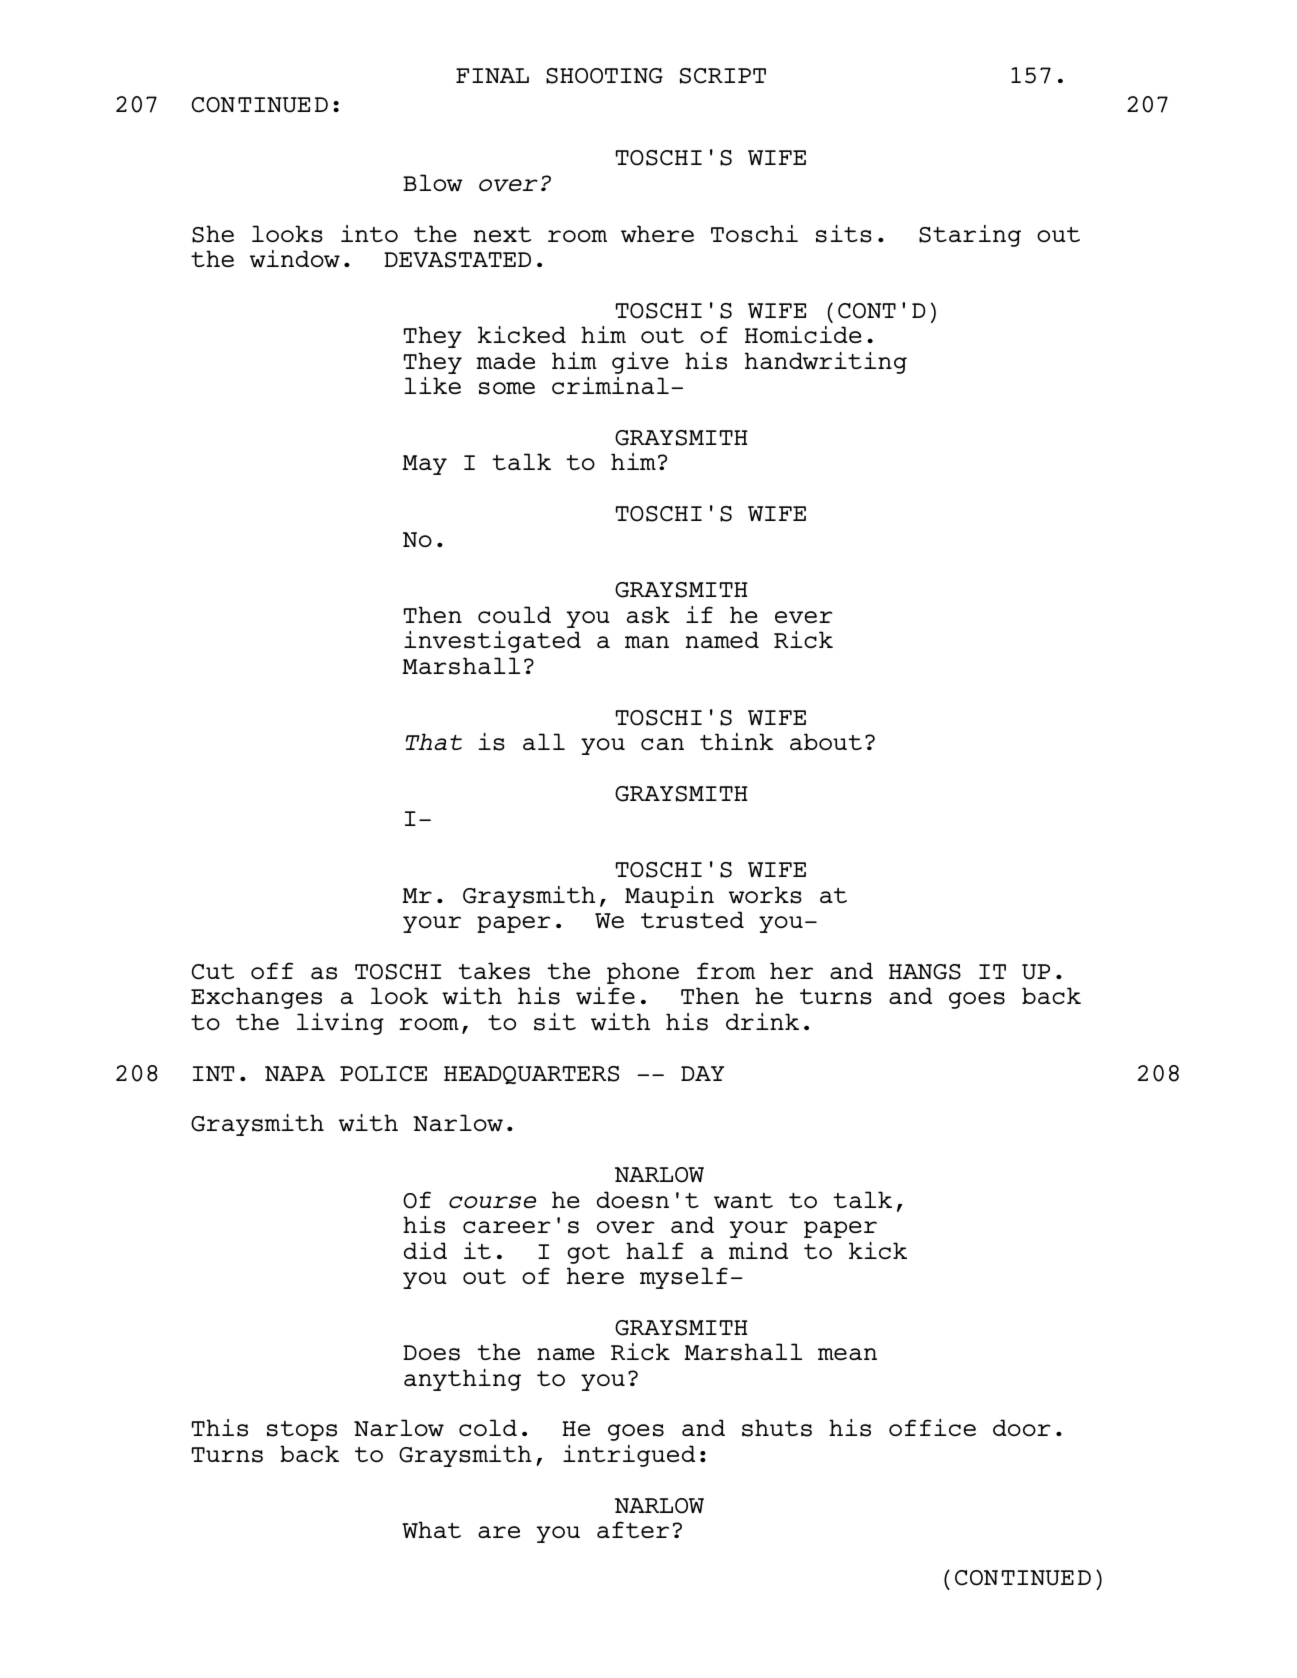 The width and height of the screenshot is (1297, 1678). What do you see at coordinates (640, 363) in the screenshot?
I see `give` at bounding box center [640, 363].
